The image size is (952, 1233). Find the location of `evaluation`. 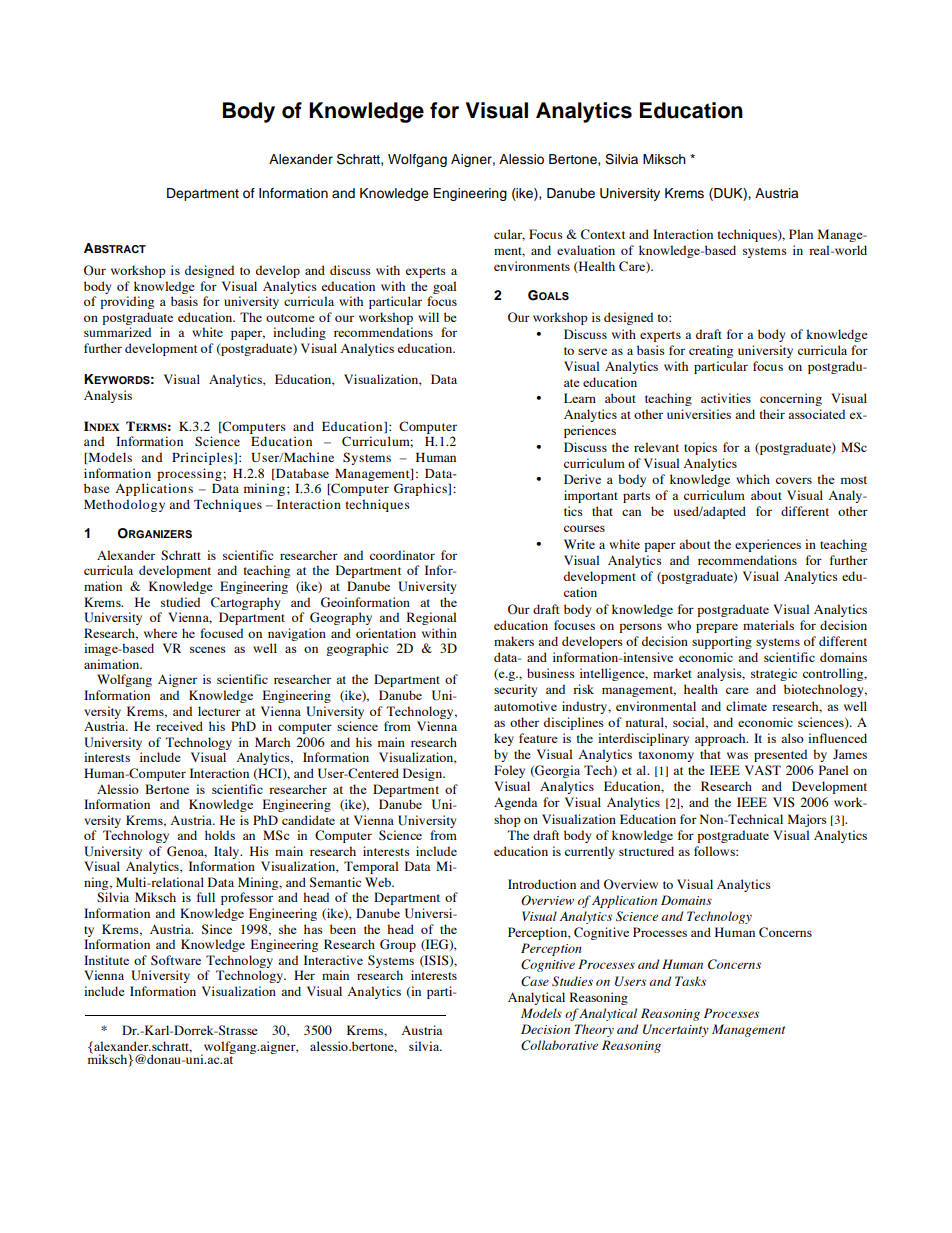

evaluation is located at coordinates (586, 250).
